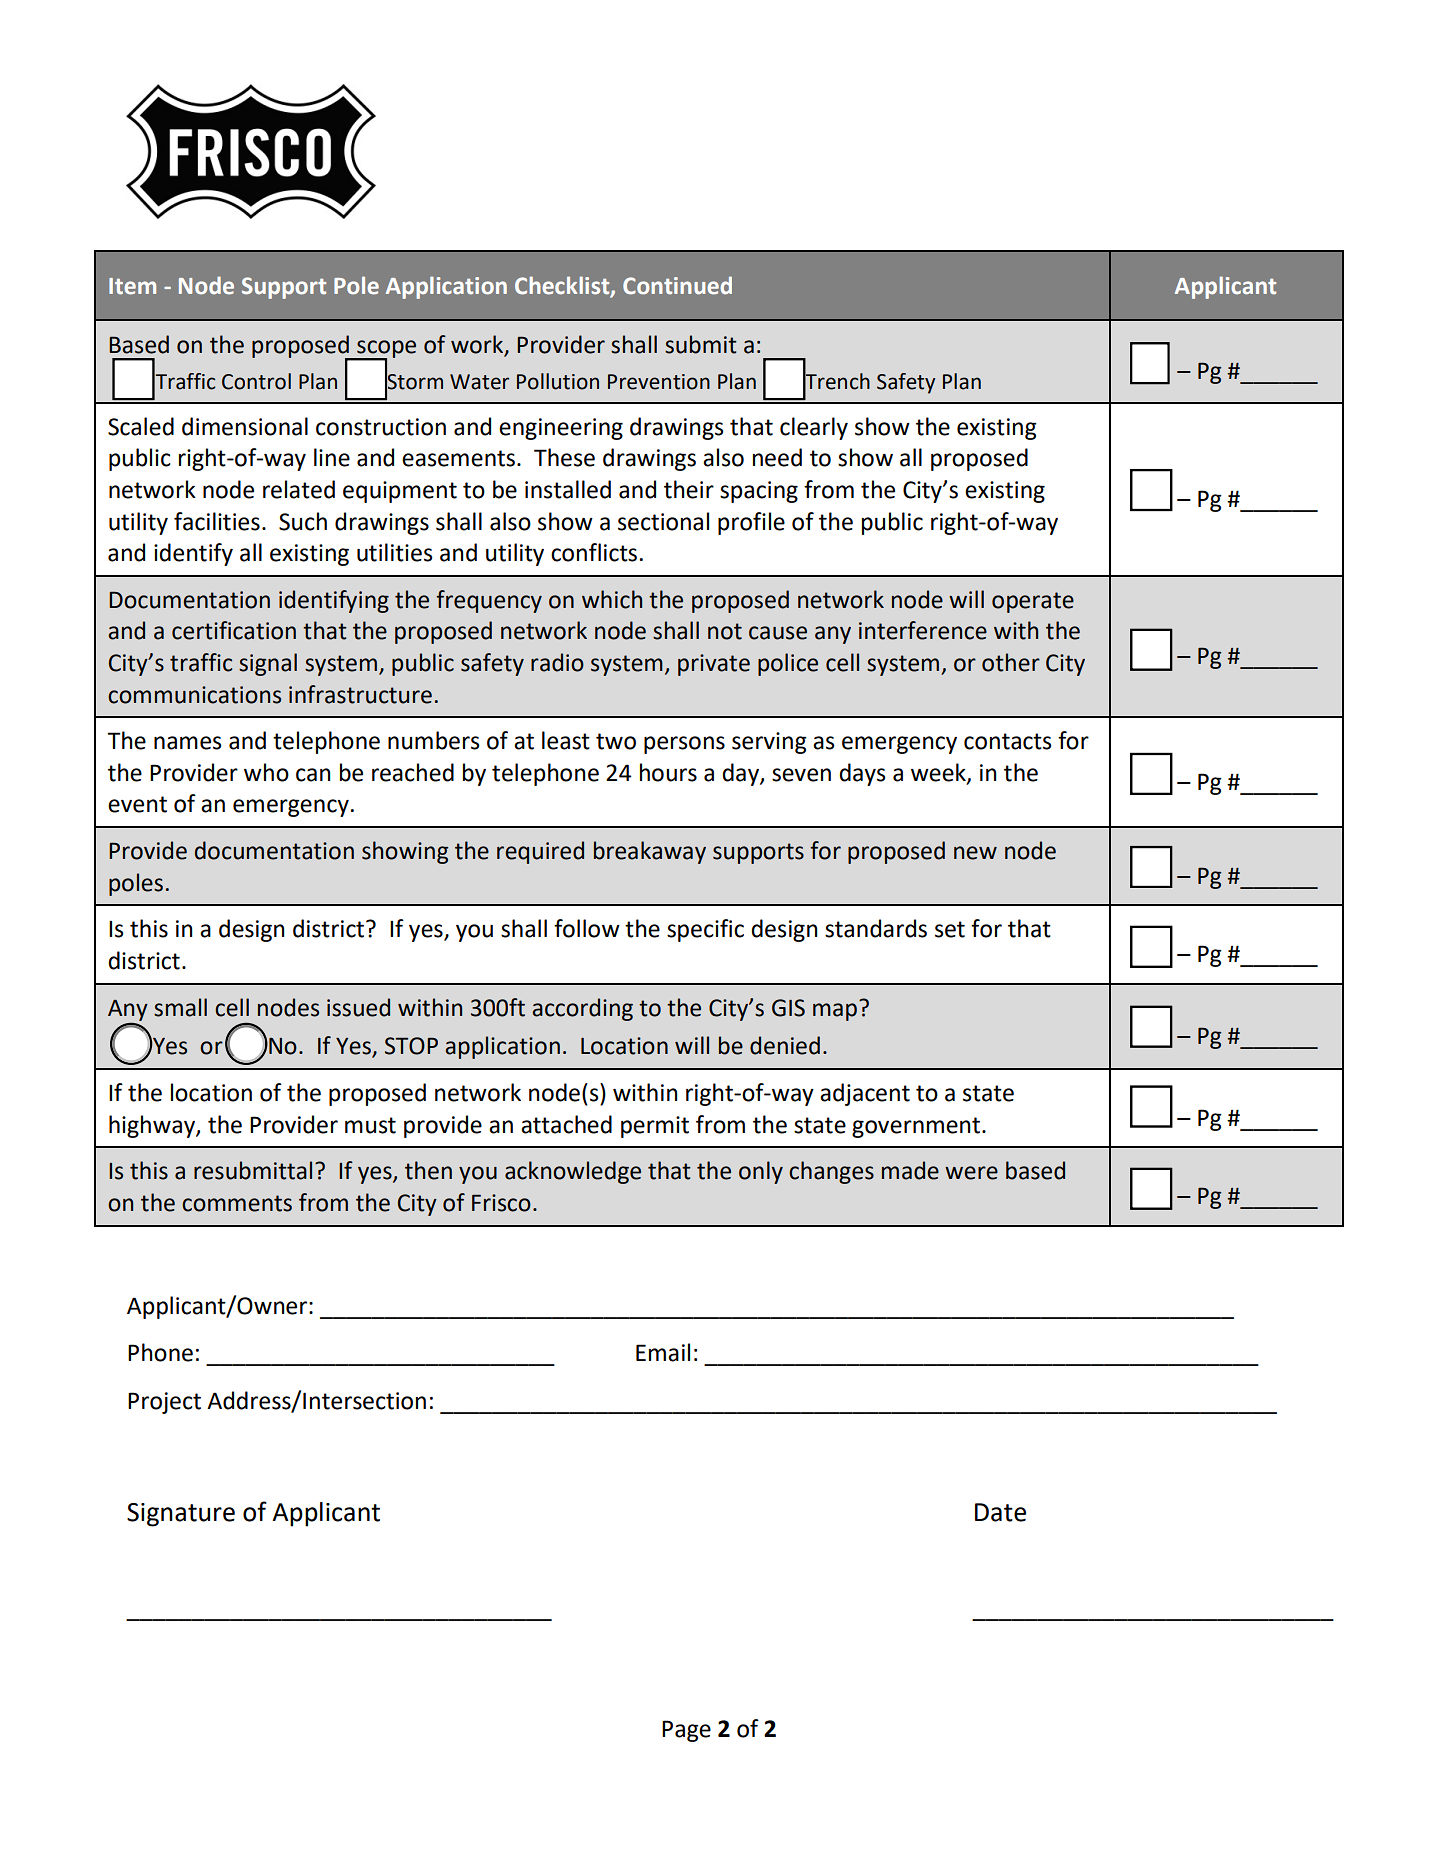  What do you see at coordinates (814, 428) in the page?
I see `clearly` at bounding box center [814, 428].
